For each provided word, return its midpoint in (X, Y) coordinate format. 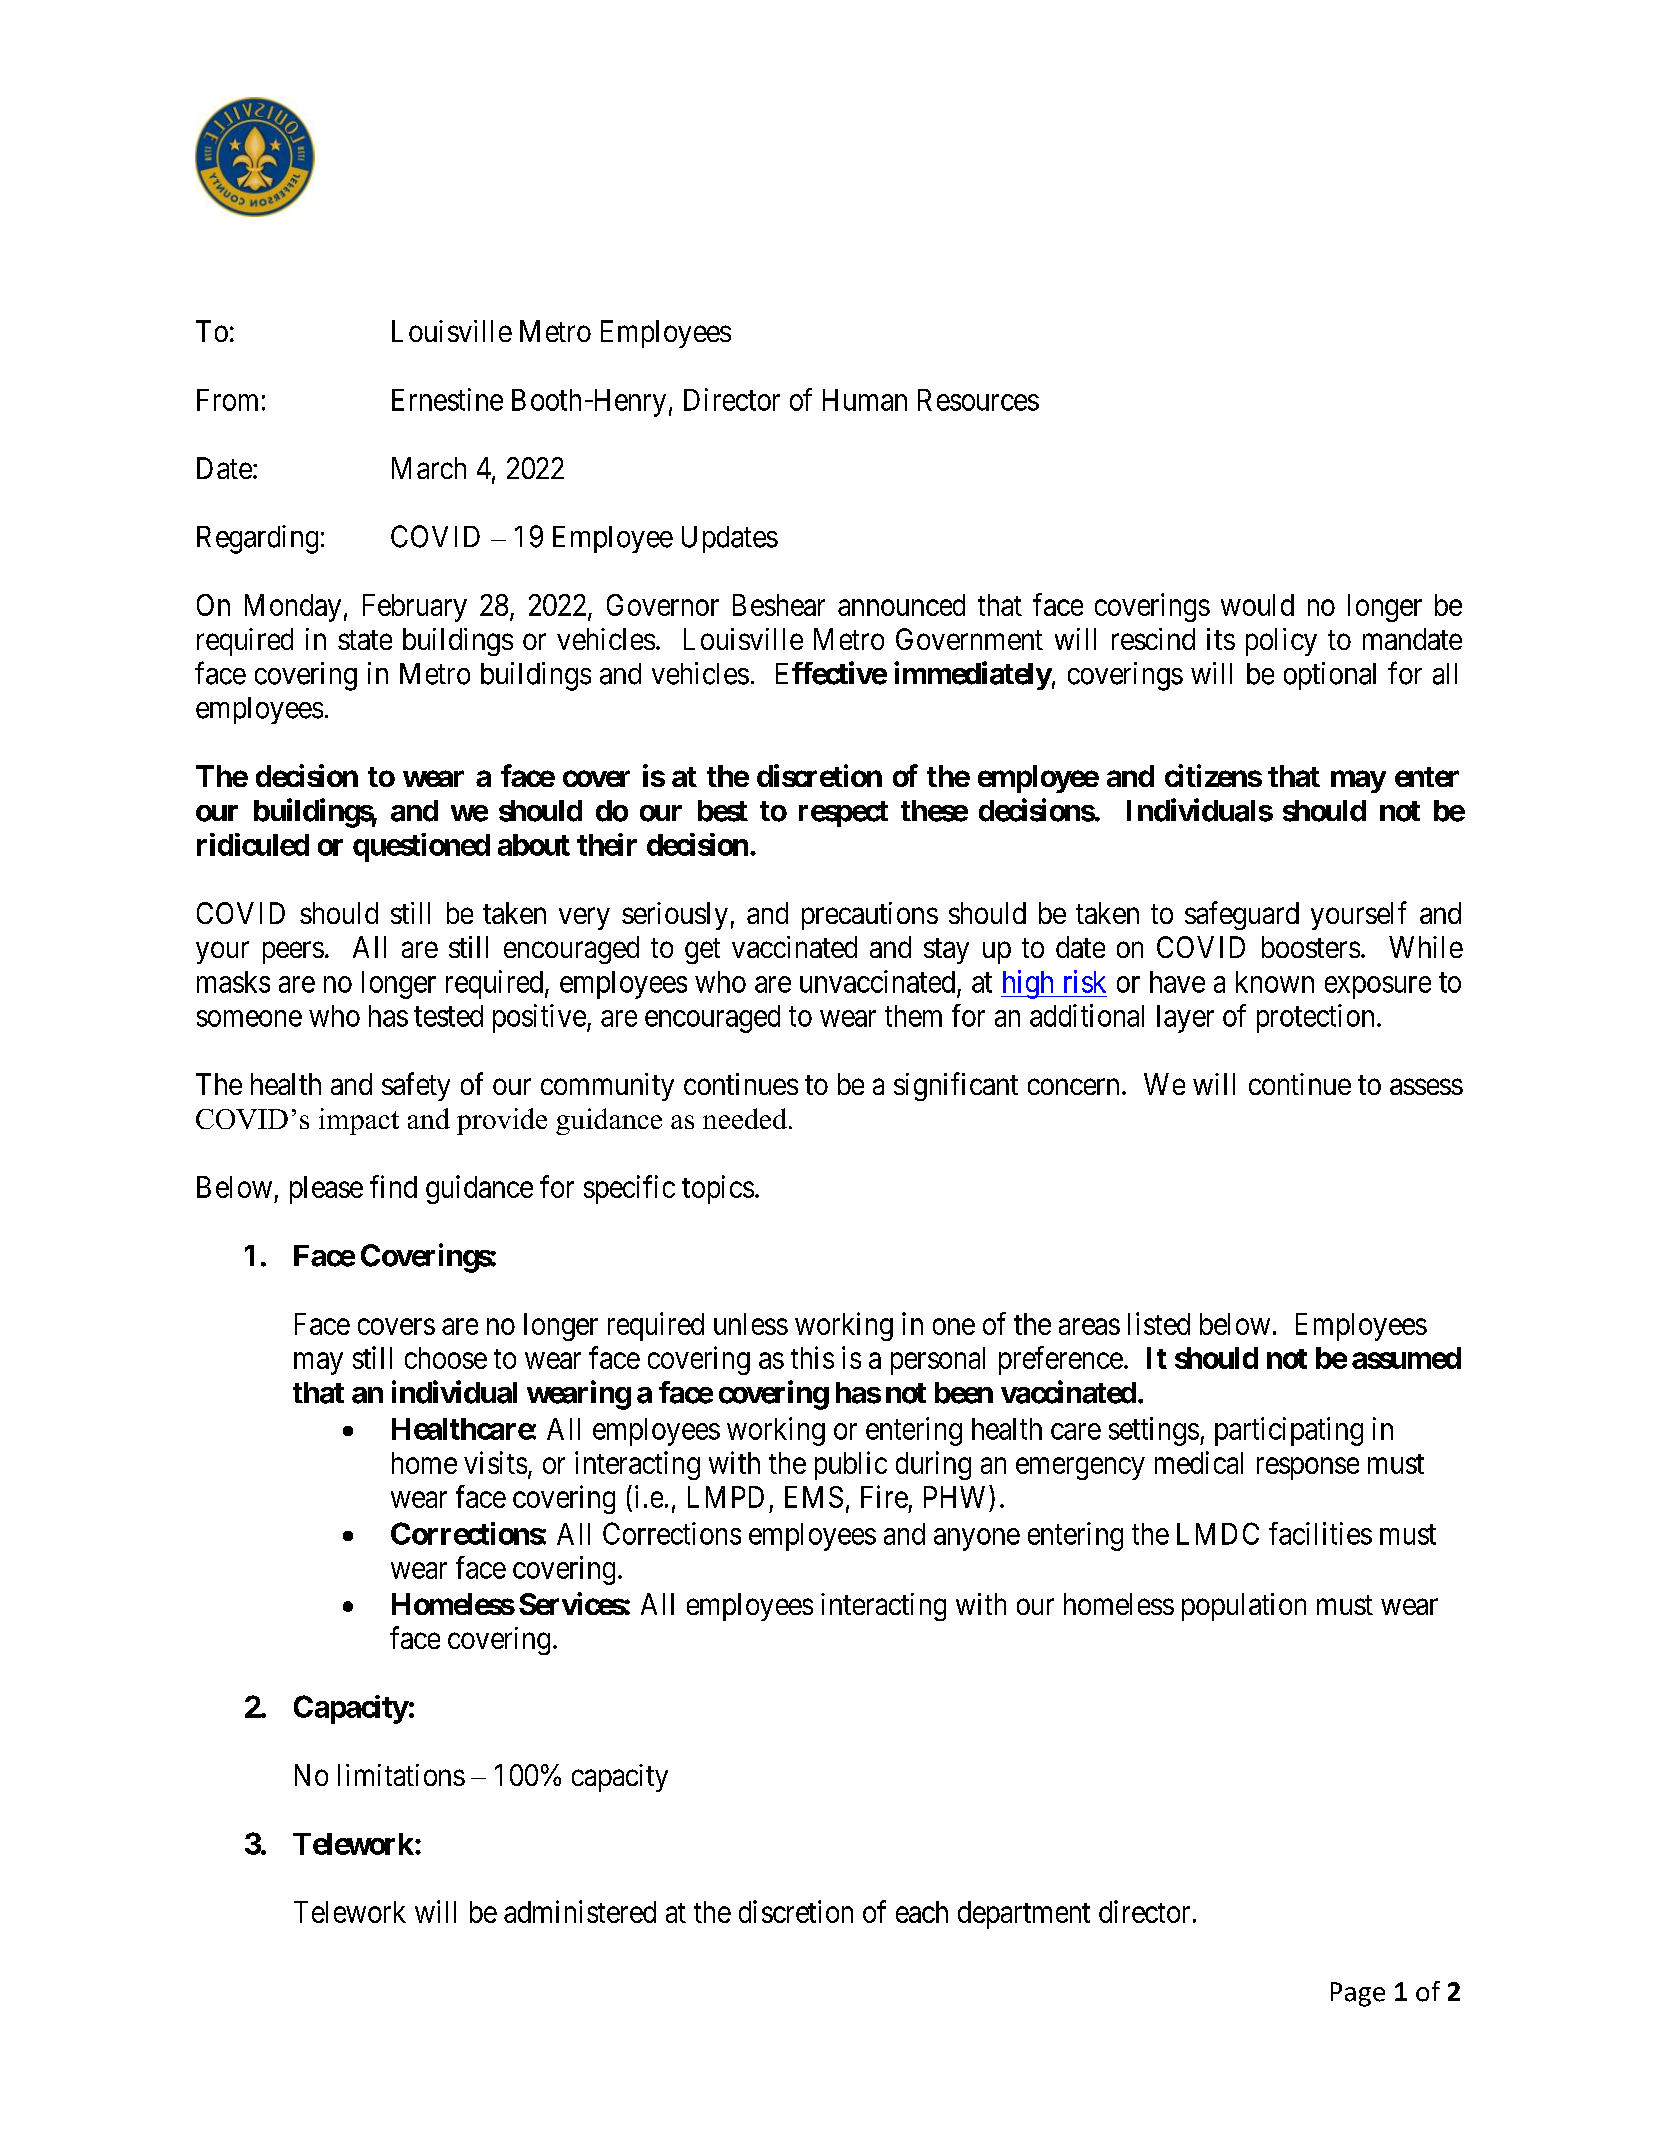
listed (1159, 1323)
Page (1358, 1994)
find (393, 1186)
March (429, 468)
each (922, 1912)
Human (865, 400)
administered (580, 1911)
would (1257, 605)
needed (745, 1118)
